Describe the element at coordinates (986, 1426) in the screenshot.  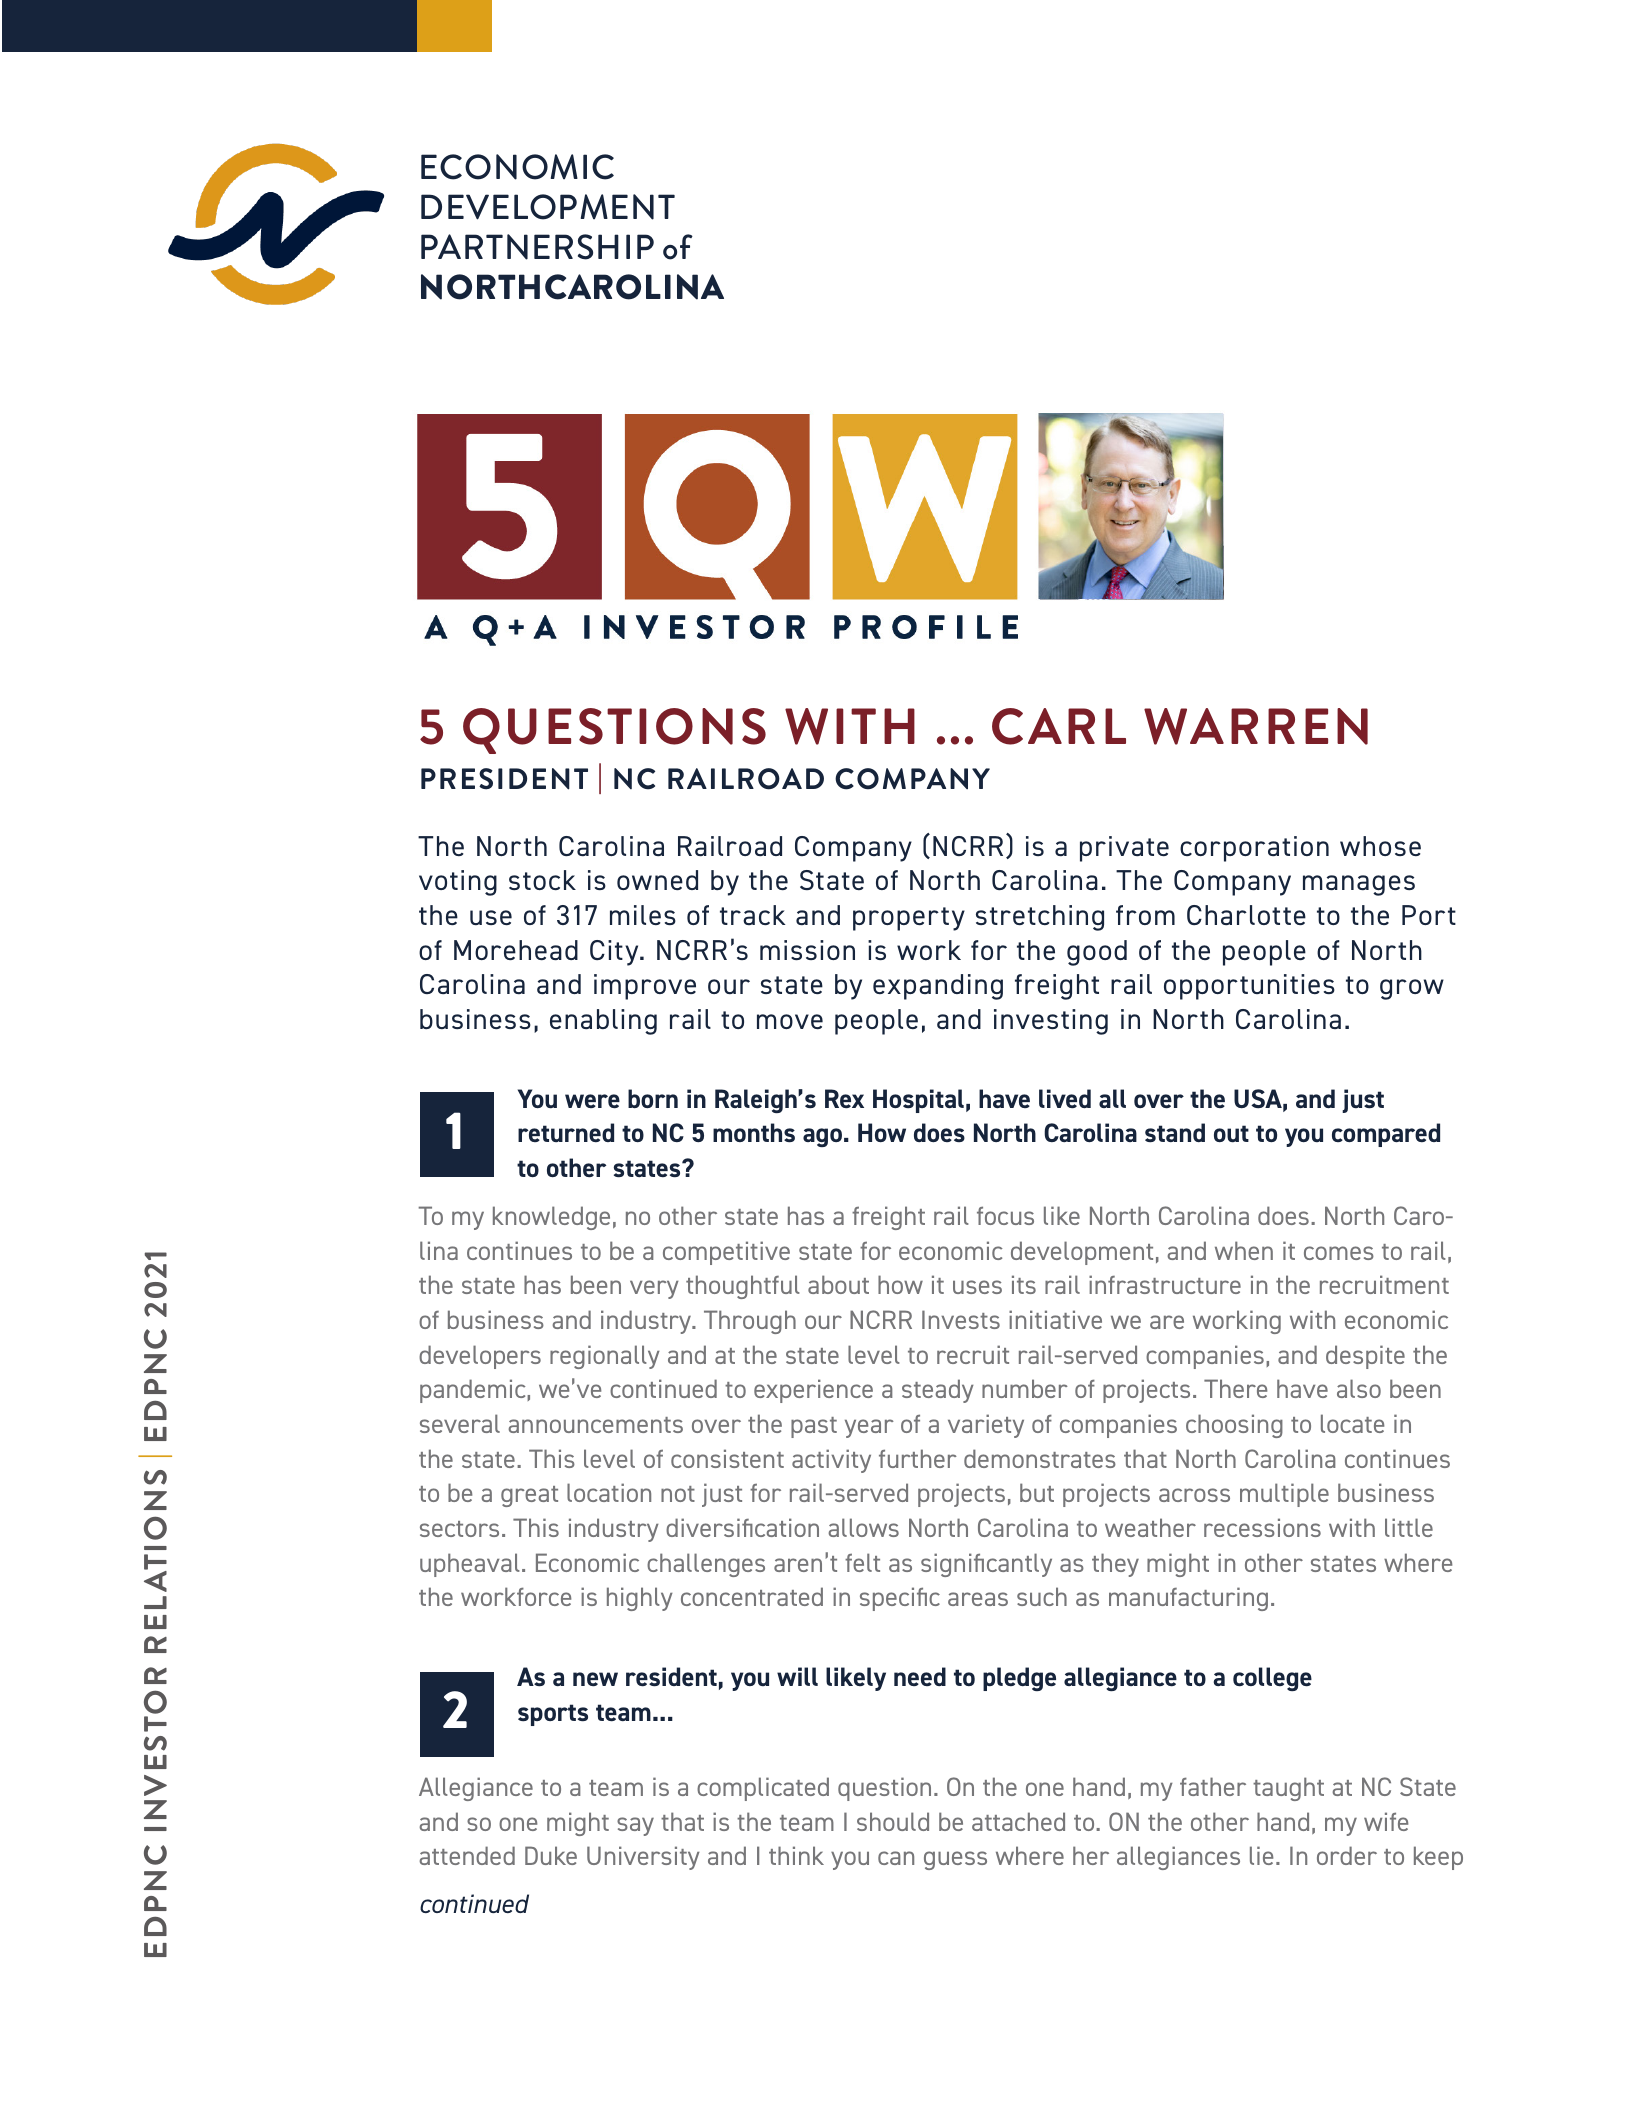
I see `variety` at that location.
